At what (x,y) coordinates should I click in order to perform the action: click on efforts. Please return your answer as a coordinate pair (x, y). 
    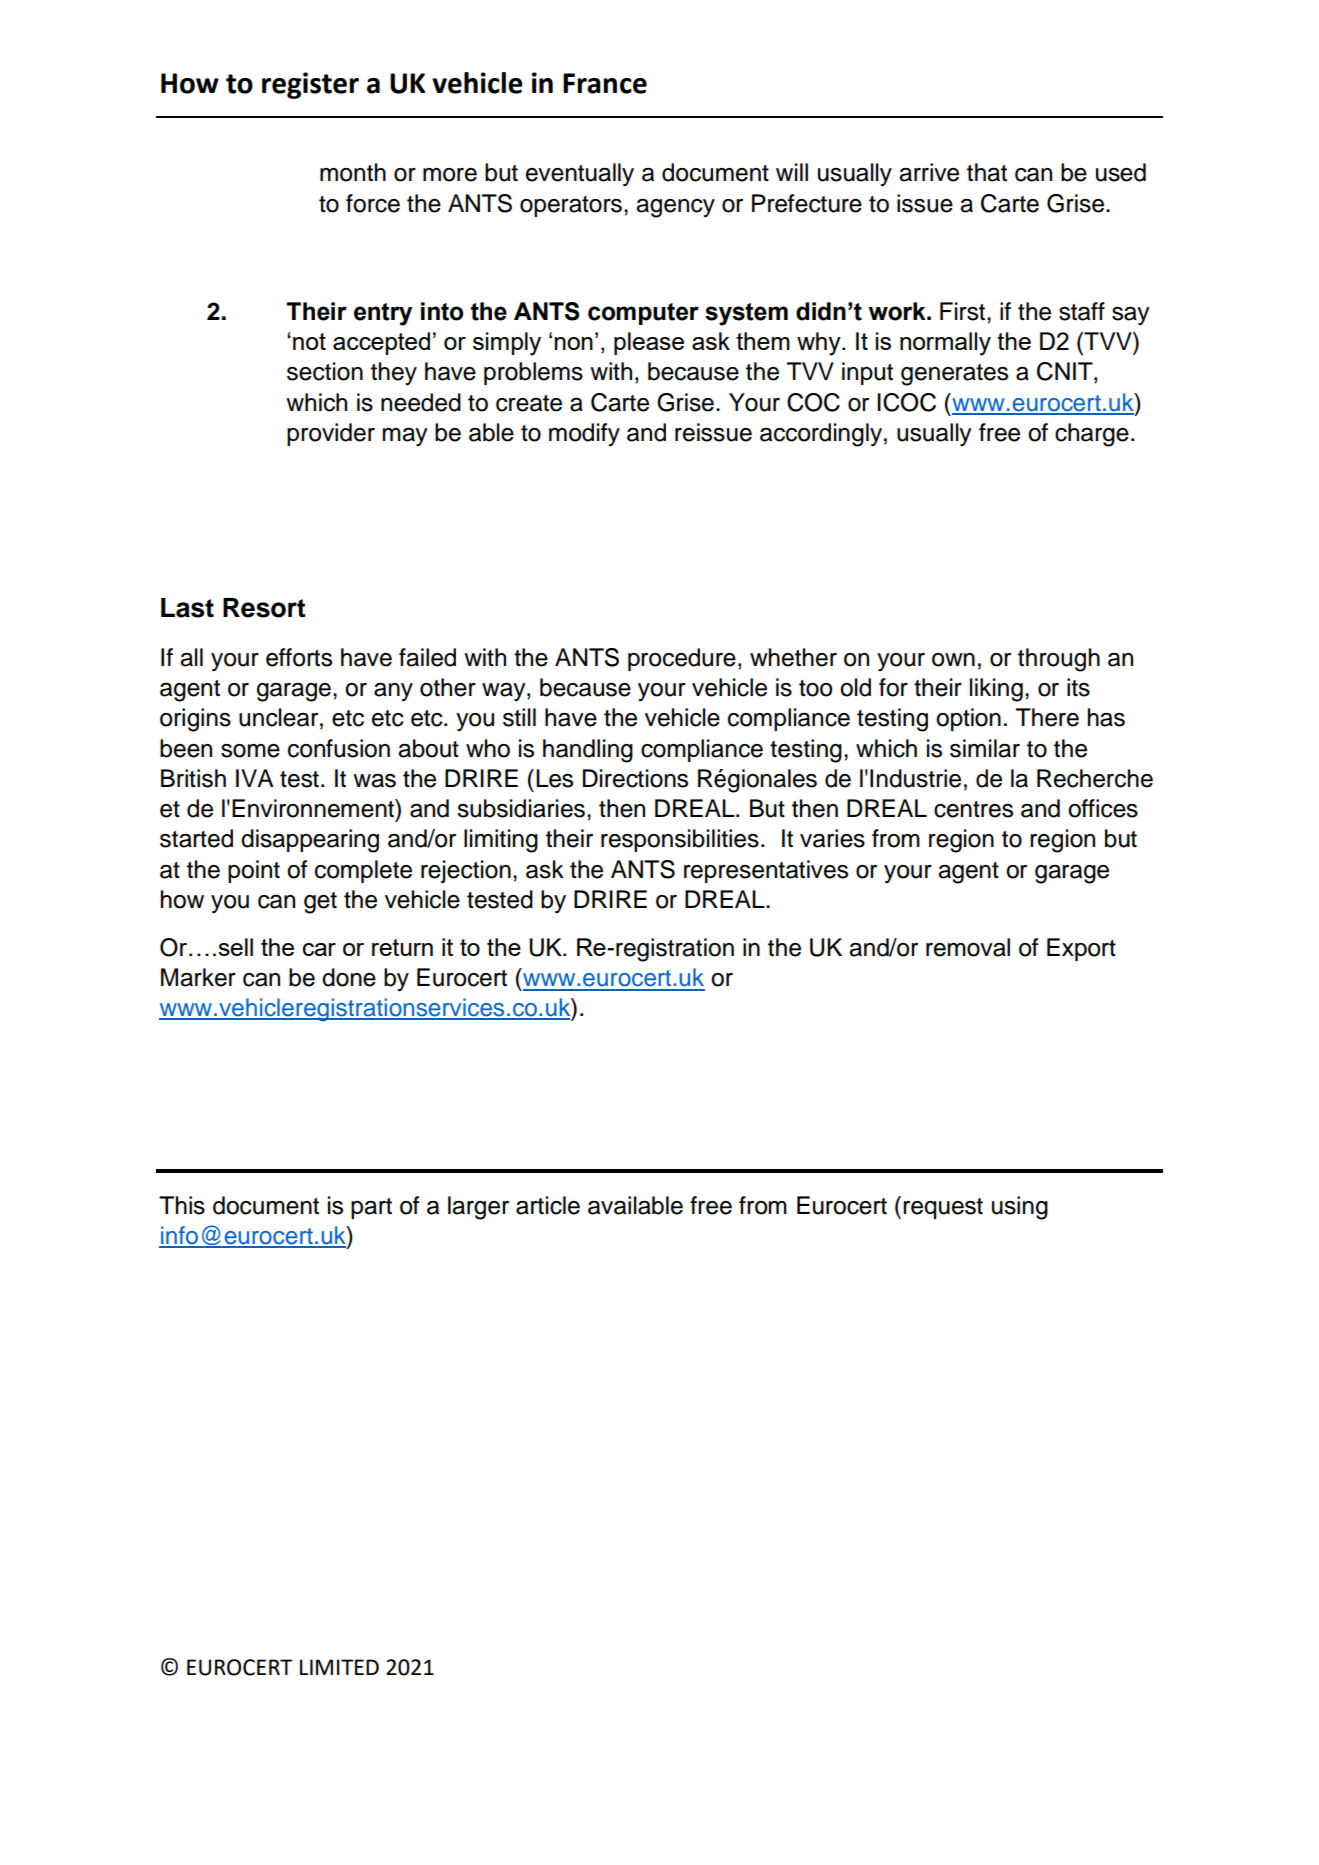
    Looking at the image, I should click on (299, 657).
